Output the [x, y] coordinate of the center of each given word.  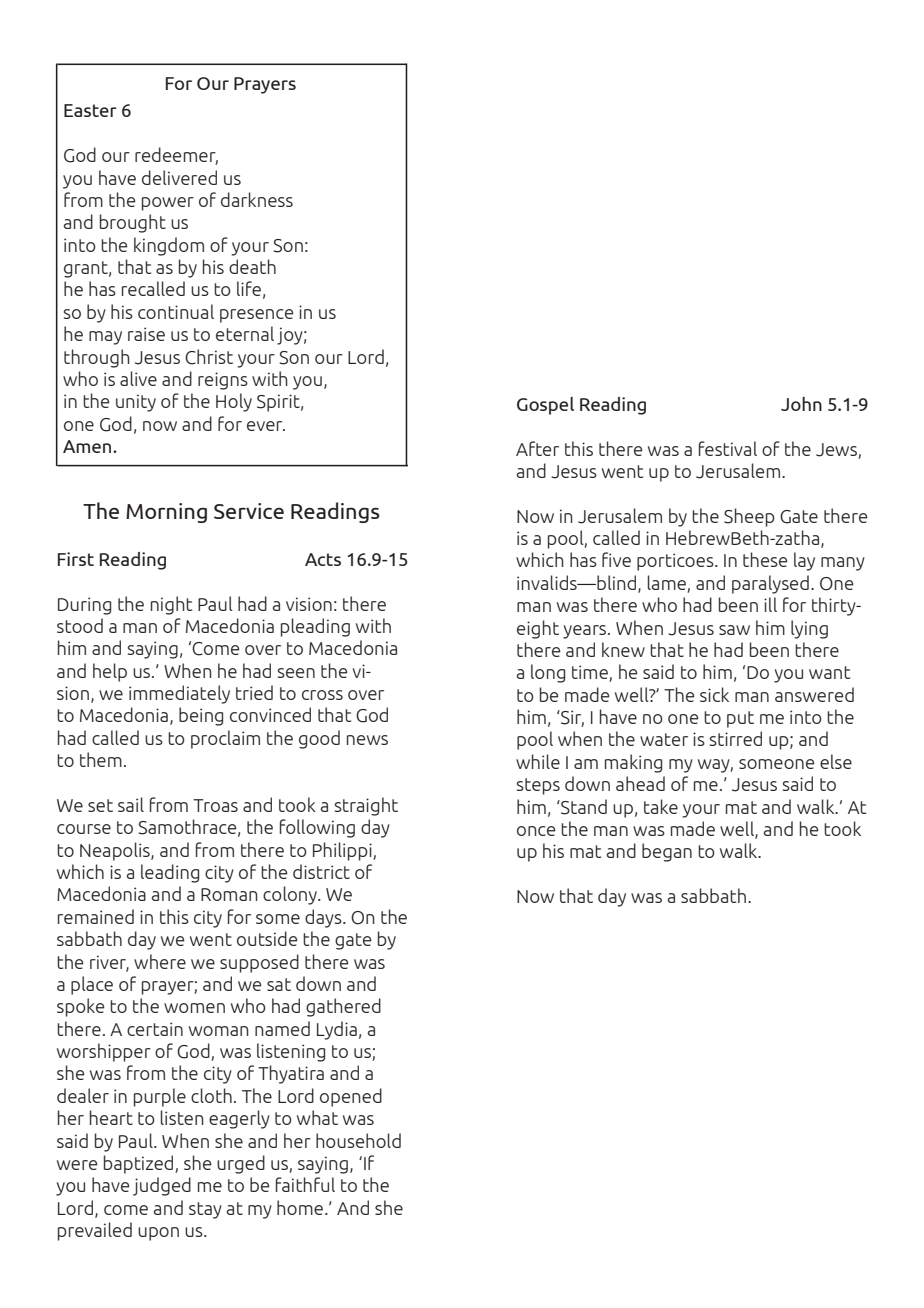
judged [162, 1186]
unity [136, 403]
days [324, 918]
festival [728, 448]
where [160, 961]
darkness [257, 199]
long [548, 673]
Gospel [545, 406]
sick [714, 694]
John [801, 404]
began [667, 852]
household [358, 1140]
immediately [179, 694]
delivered [179, 177]
